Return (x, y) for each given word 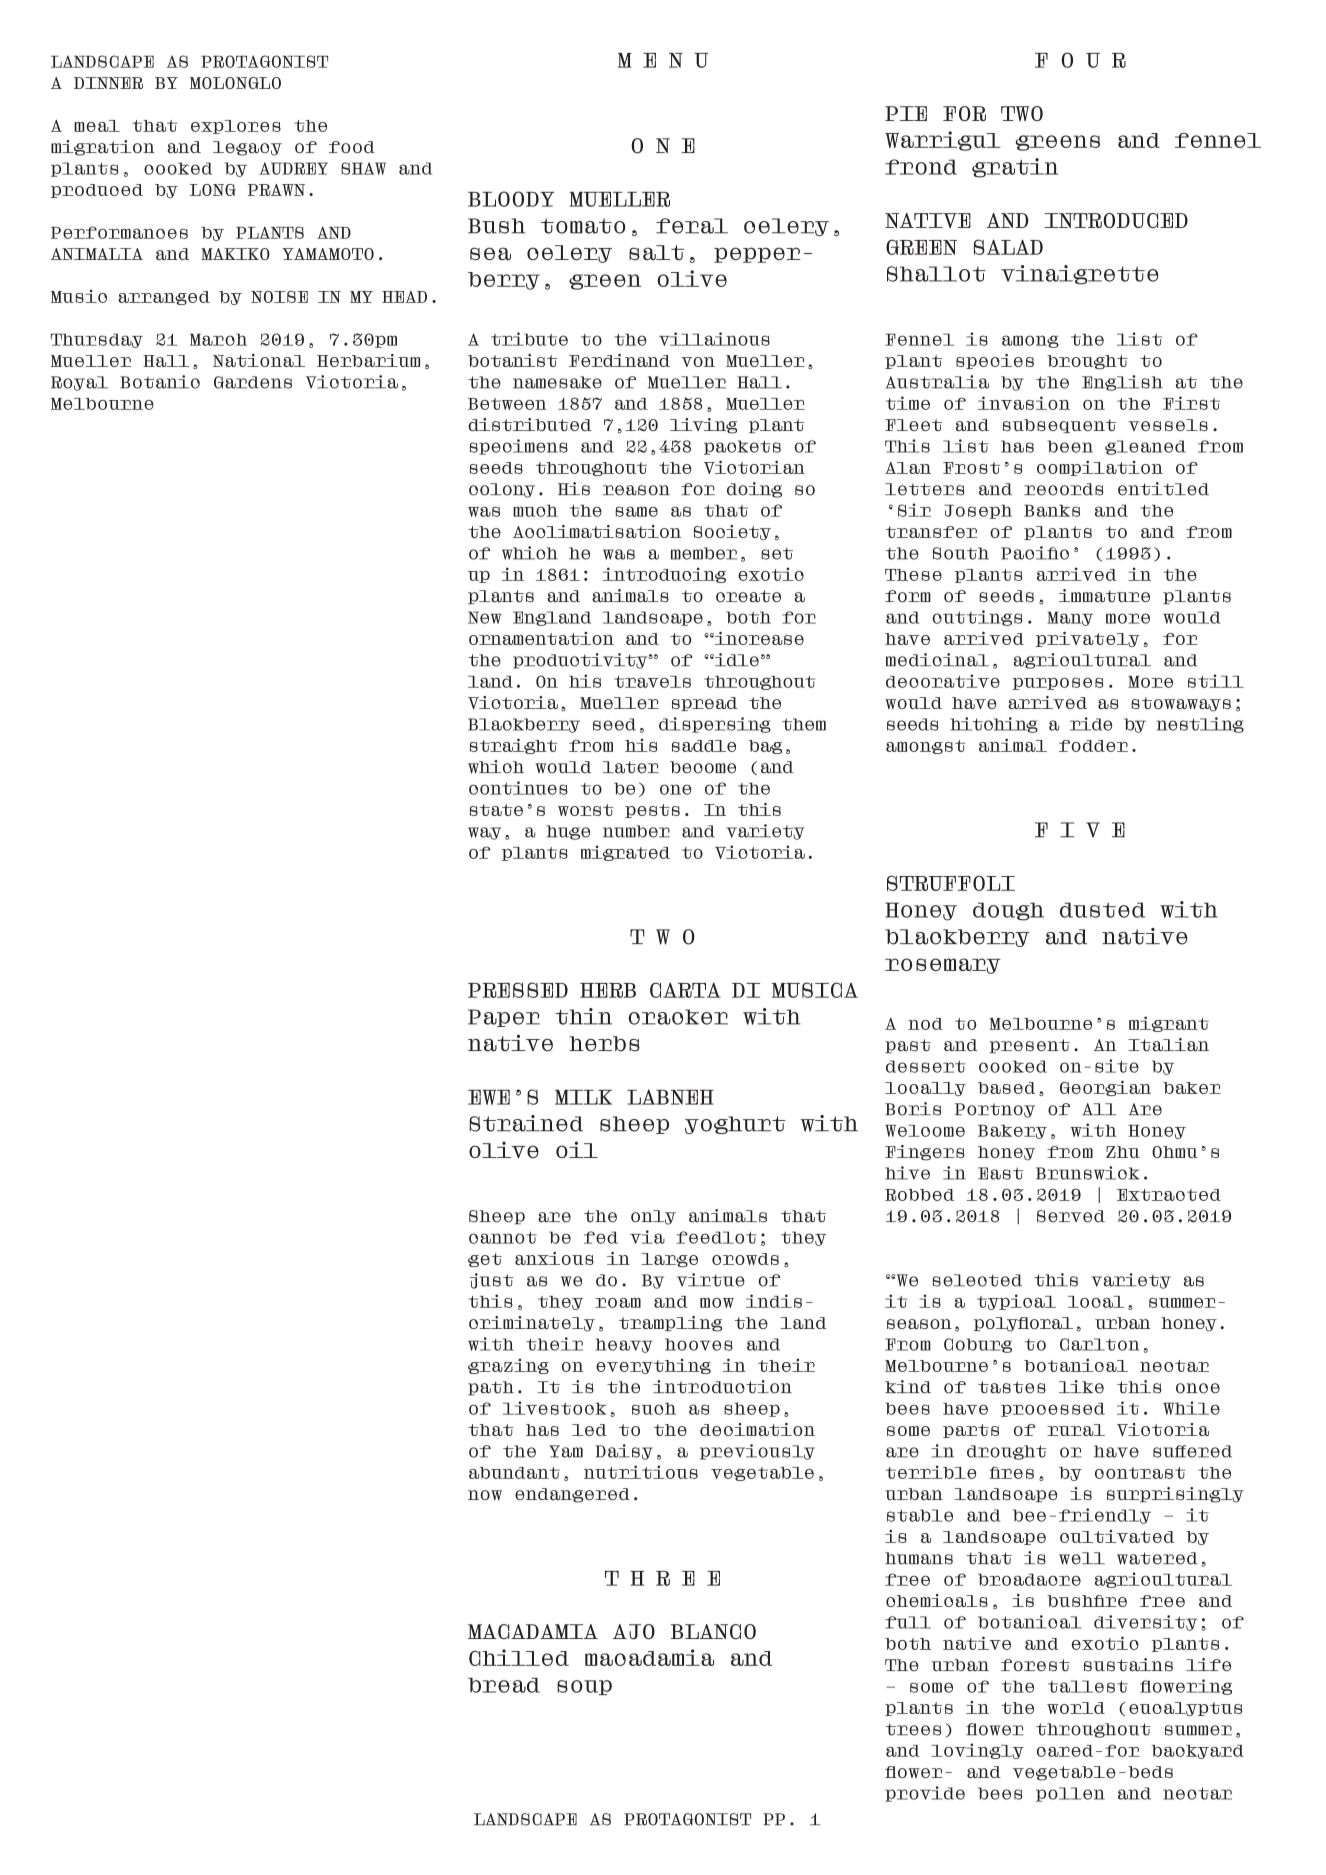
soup (584, 1687)
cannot (503, 1237)
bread (504, 1685)
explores (236, 127)
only (653, 1217)
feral (692, 226)
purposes (1058, 684)
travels (652, 682)
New (485, 617)
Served (1071, 1216)
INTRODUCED (1116, 220)
